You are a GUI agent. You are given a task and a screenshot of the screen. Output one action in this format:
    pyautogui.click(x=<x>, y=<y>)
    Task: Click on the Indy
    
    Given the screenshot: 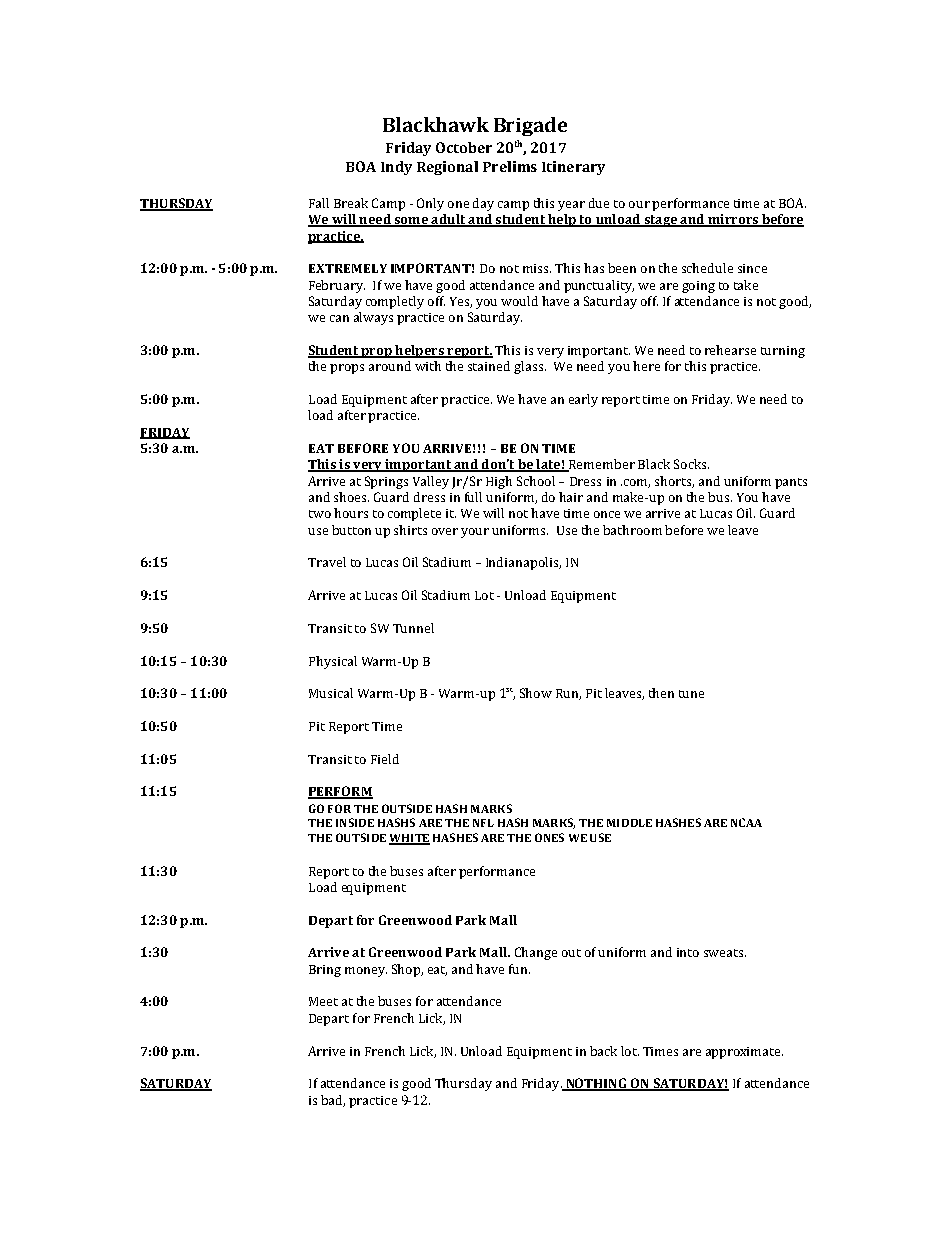 What is the action you would take?
    pyautogui.click(x=396, y=168)
